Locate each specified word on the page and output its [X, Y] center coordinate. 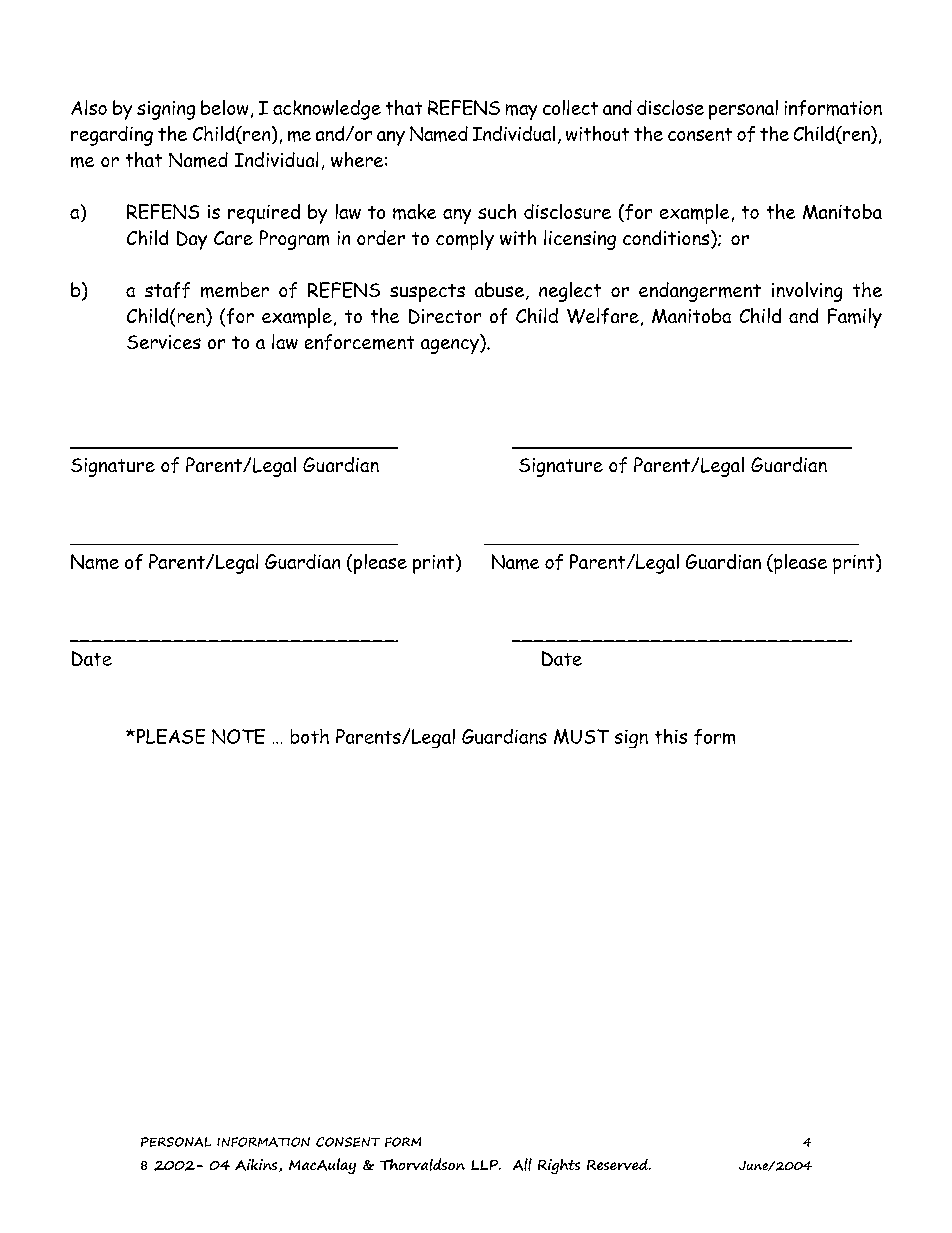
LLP [486, 1165]
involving [807, 292]
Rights [559, 1166]
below [224, 107]
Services [164, 342]
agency [451, 346]
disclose [670, 107]
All [522, 1164]
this [671, 736]
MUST [581, 736]
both [310, 736]
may [521, 112]
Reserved [618, 1164]
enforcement [359, 342]
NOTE [238, 736]
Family [855, 318]
